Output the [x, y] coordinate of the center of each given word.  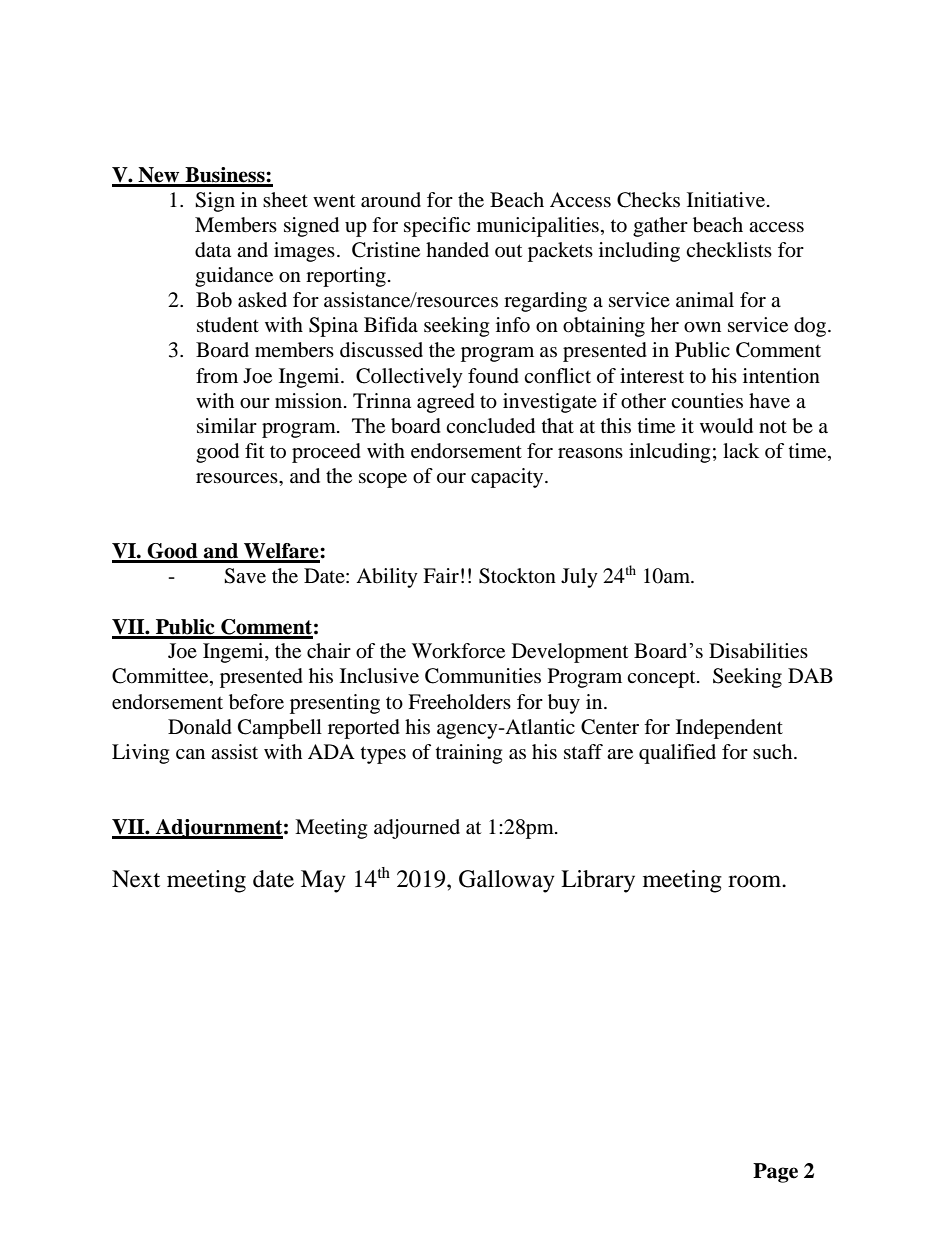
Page [775, 1173]
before [256, 702]
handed [457, 250]
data [213, 250]
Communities [483, 676]
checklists [729, 250]
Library [598, 881]
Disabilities [758, 651]
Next [136, 879]
